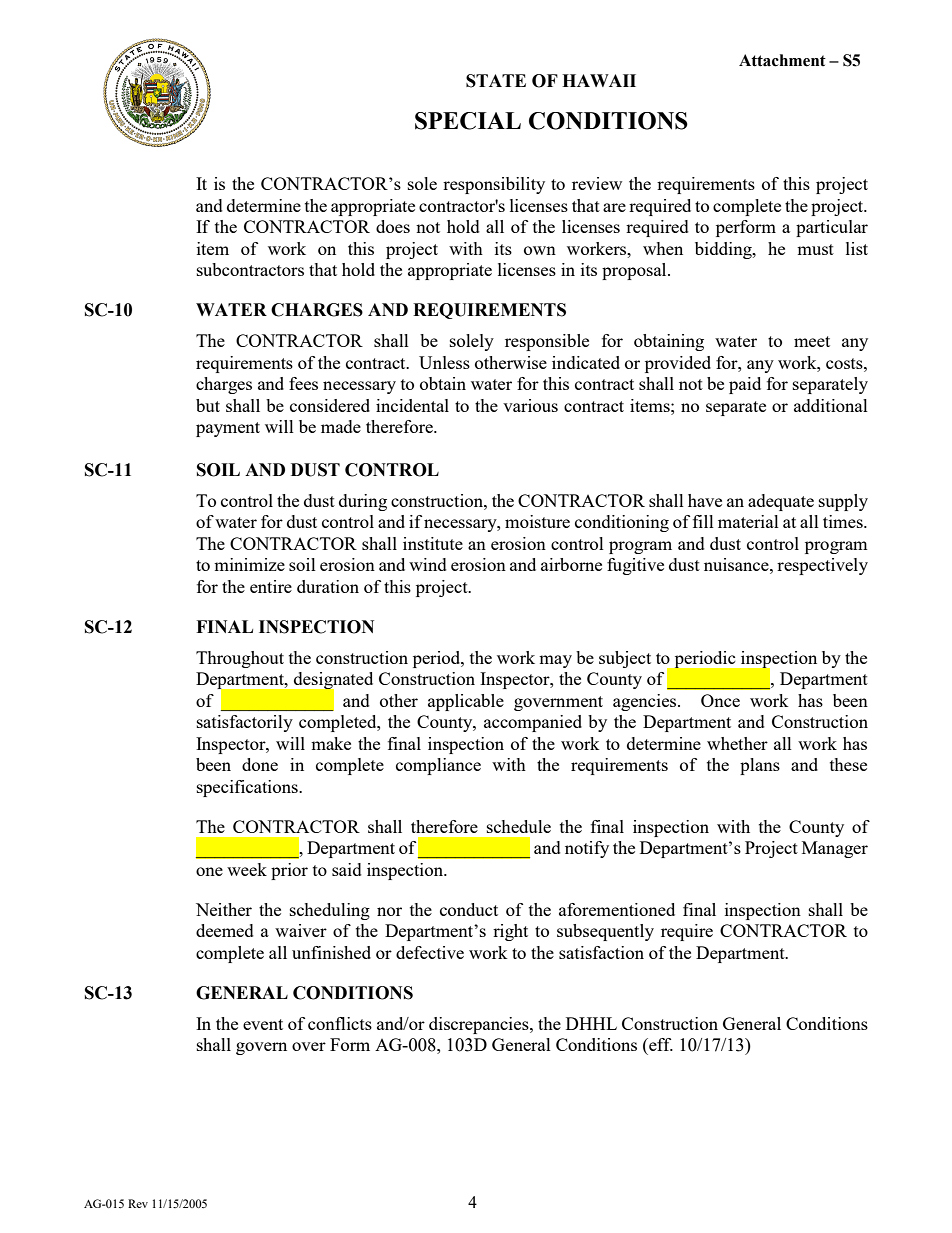 This screenshot has width=952, height=1233. What do you see at coordinates (782, 60) in the screenshot?
I see `Attachment` at bounding box center [782, 60].
